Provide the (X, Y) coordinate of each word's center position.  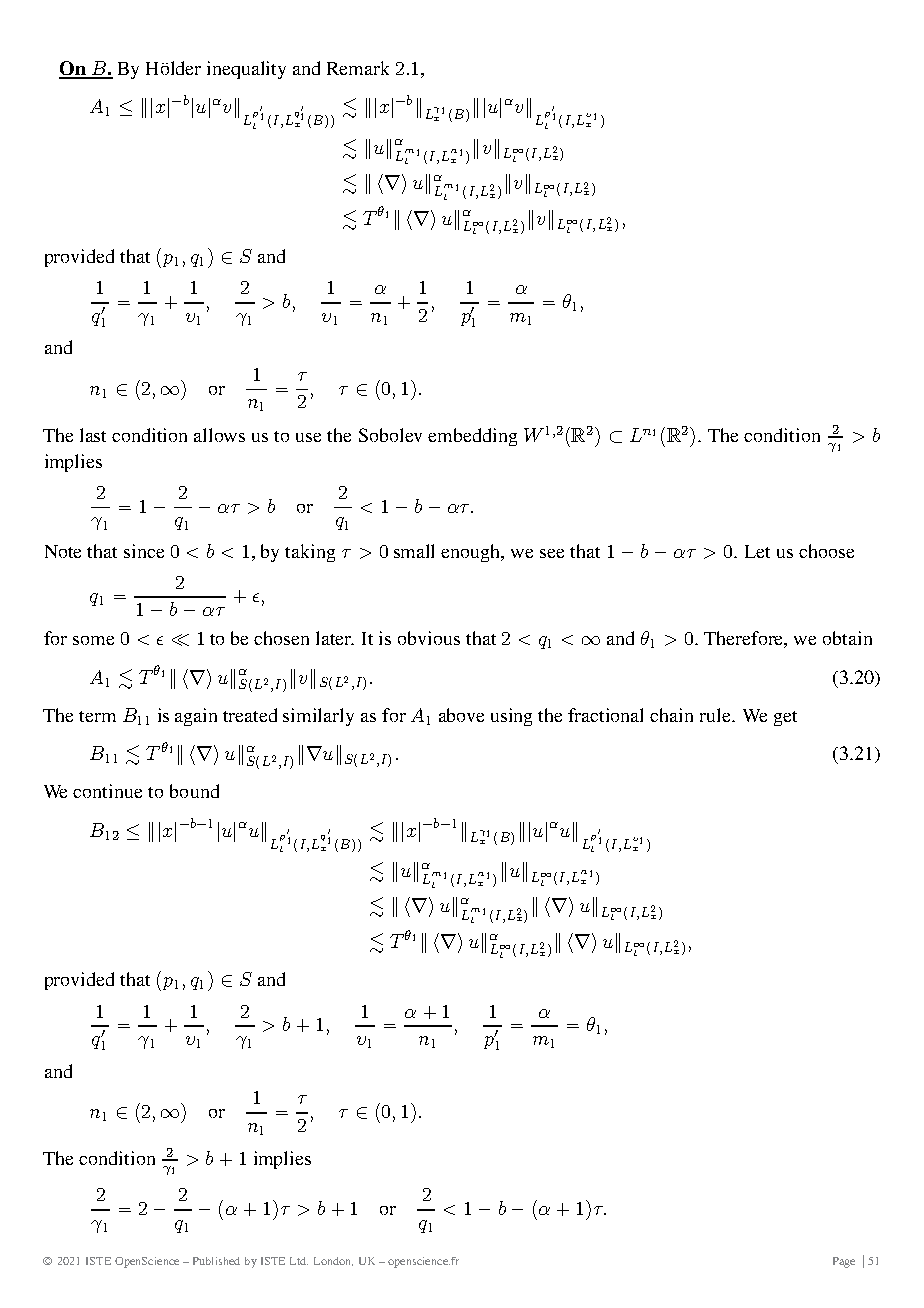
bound (194, 791)
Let (757, 551)
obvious (429, 638)
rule (716, 715)
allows (219, 435)
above (461, 715)
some (93, 640)
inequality (246, 70)
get (785, 718)
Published (216, 1261)
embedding (472, 437)
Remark (358, 68)
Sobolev (390, 435)
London (333, 1261)
